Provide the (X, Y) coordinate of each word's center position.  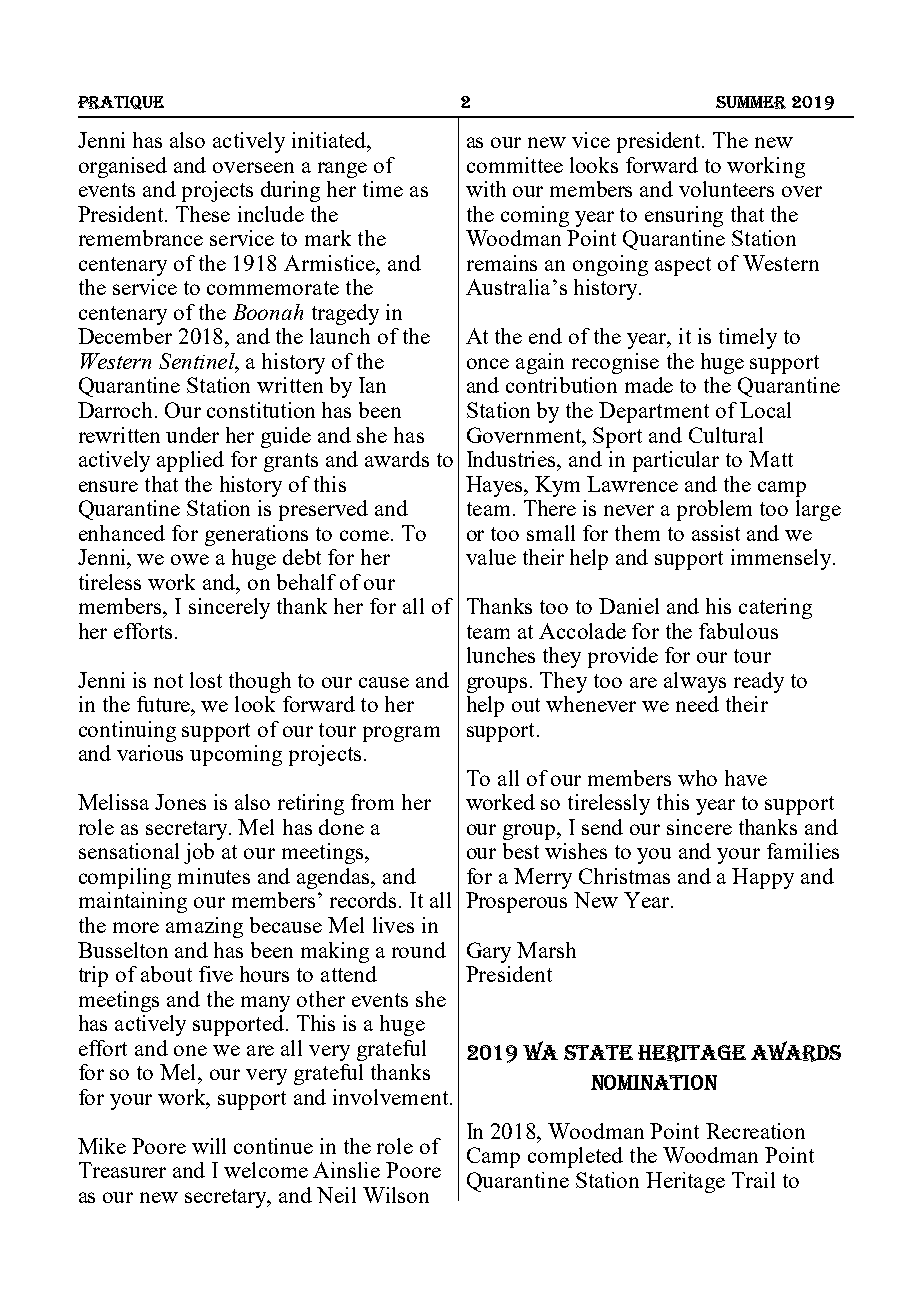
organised (123, 167)
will (209, 1146)
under (192, 435)
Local (765, 410)
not (168, 681)
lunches (501, 655)
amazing (204, 927)
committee (515, 165)
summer (751, 102)
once (488, 363)
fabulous (738, 631)
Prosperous (516, 902)
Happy (763, 878)
